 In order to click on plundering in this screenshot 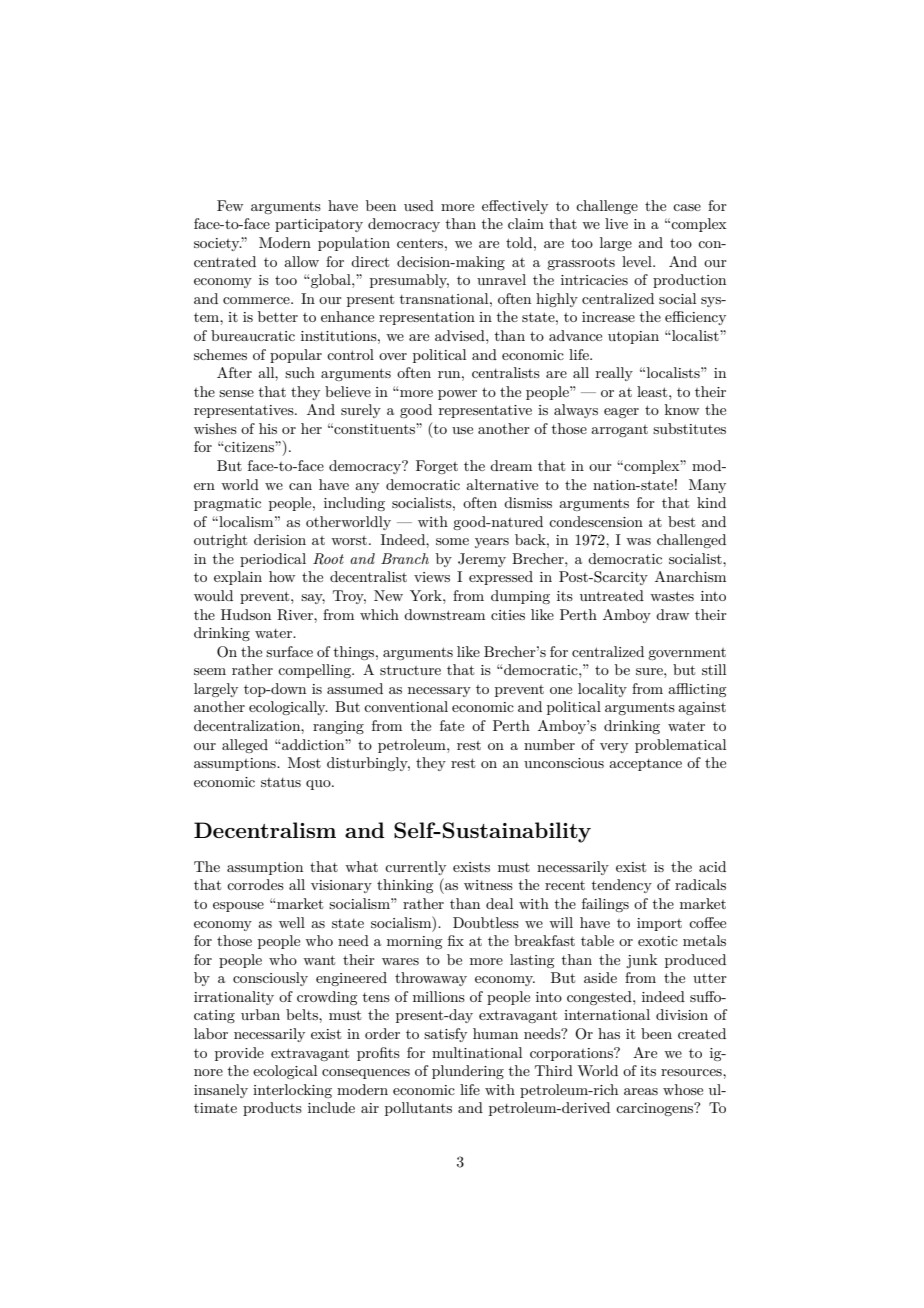, I will do `click(468, 1072)`.
